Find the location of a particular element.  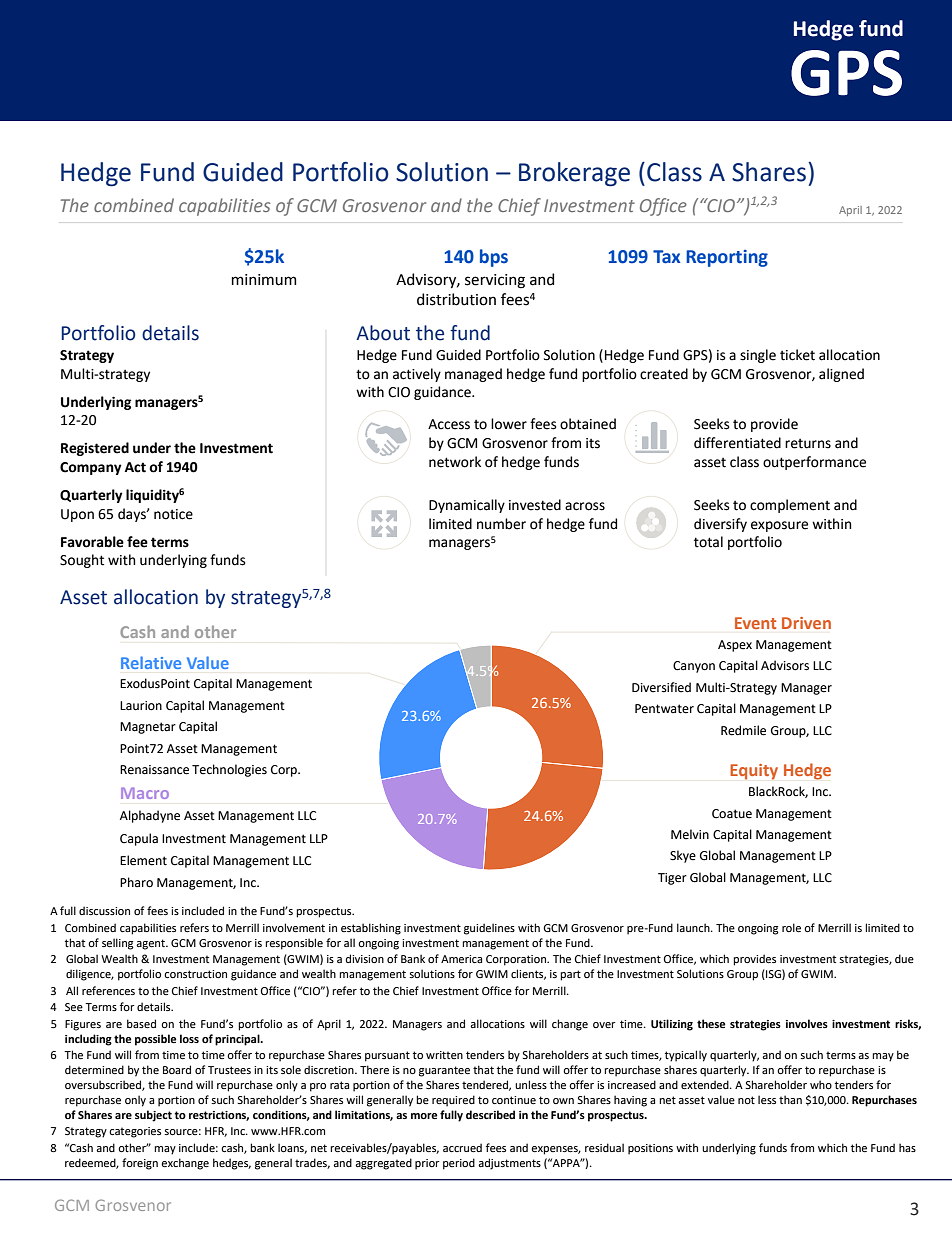

complement is located at coordinates (790, 506).
